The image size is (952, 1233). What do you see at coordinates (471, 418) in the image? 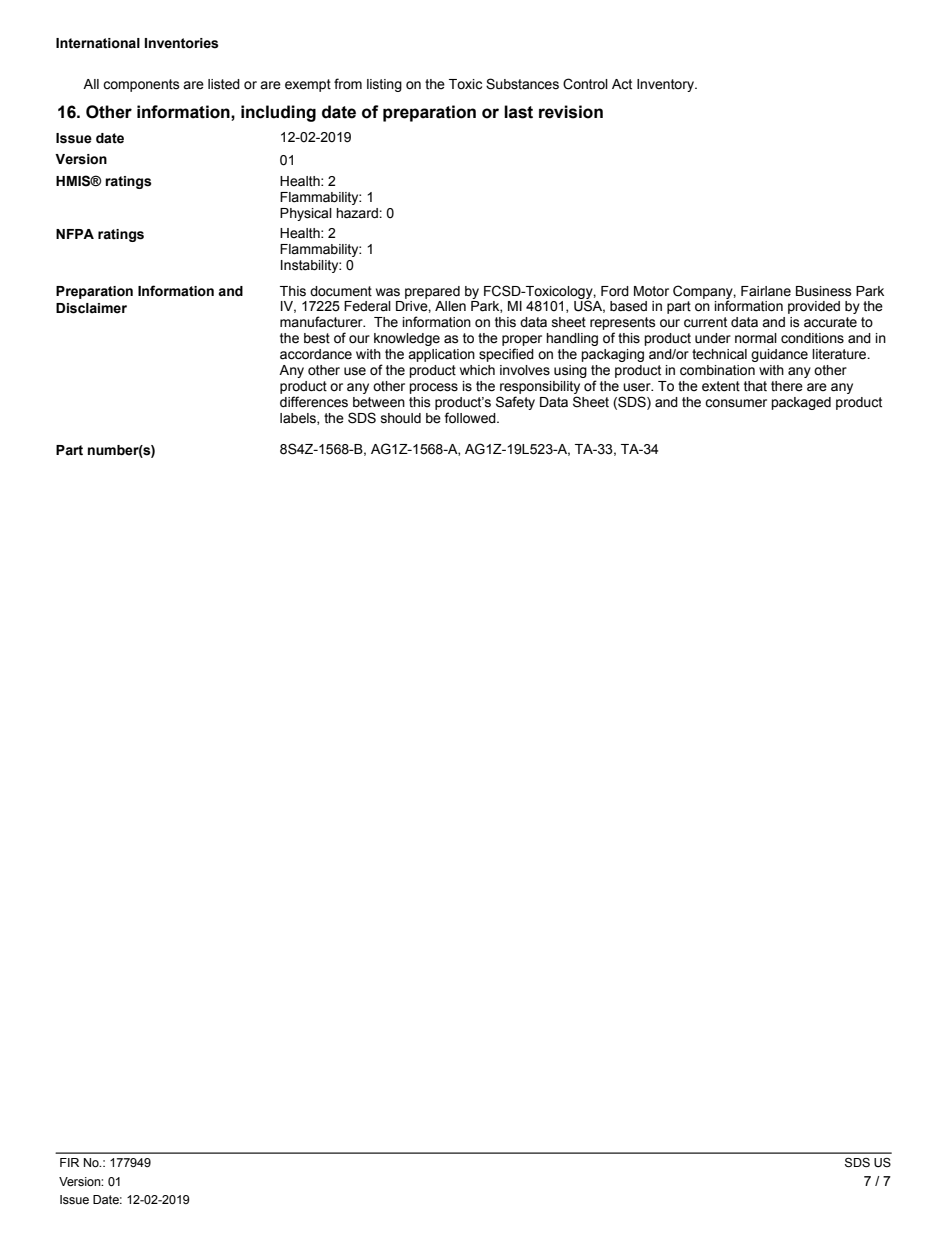
I see `followed` at bounding box center [471, 418].
